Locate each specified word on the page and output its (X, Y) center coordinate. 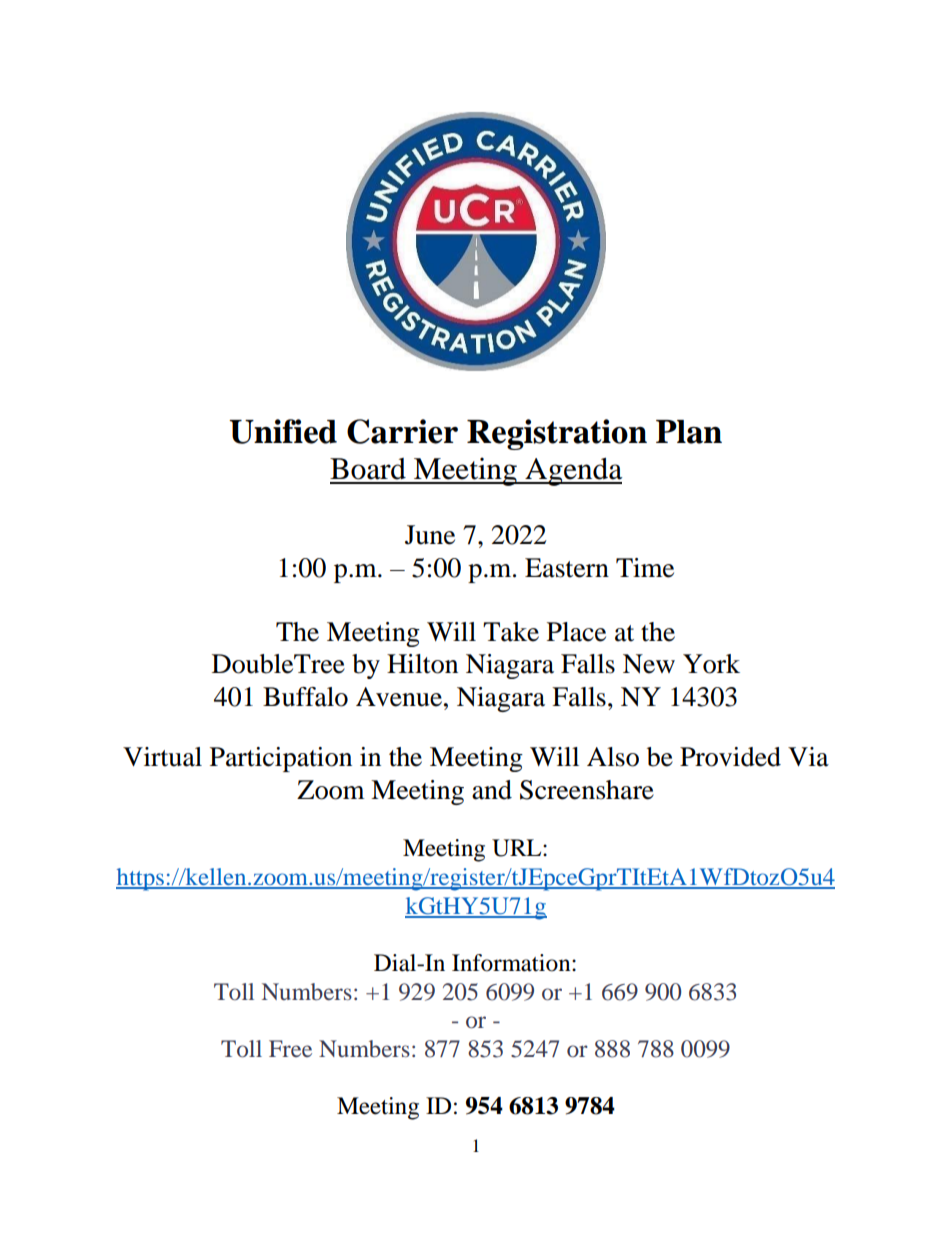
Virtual (162, 757)
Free (290, 1048)
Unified (283, 431)
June (430, 535)
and (492, 790)
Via (808, 757)
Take (511, 632)
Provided (730, 757)
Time (645, 568)
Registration (557, 434)
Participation (281, 759)
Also (613, 757)
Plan (689, 432)
